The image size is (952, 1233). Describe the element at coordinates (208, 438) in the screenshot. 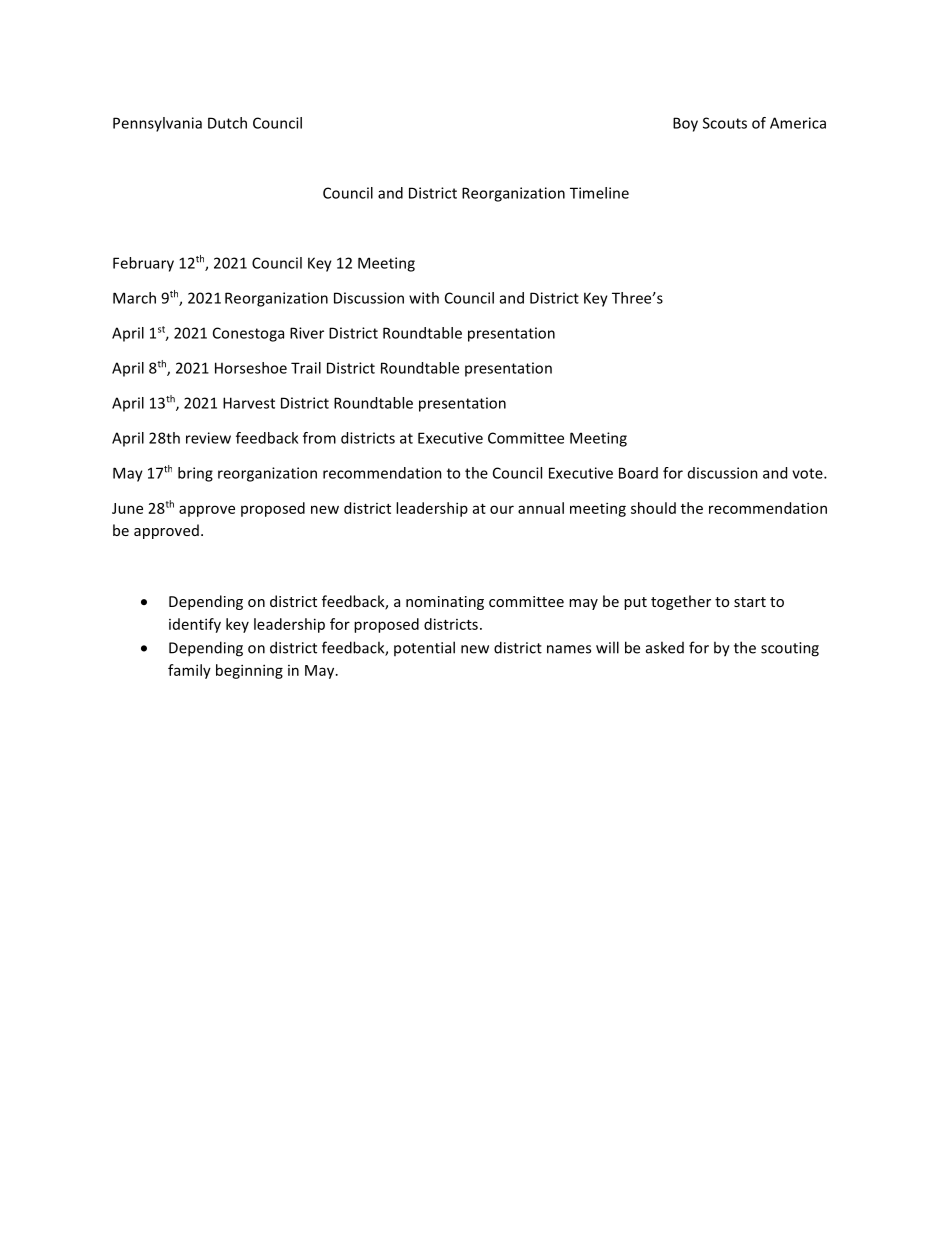

I see `review` at that location.
